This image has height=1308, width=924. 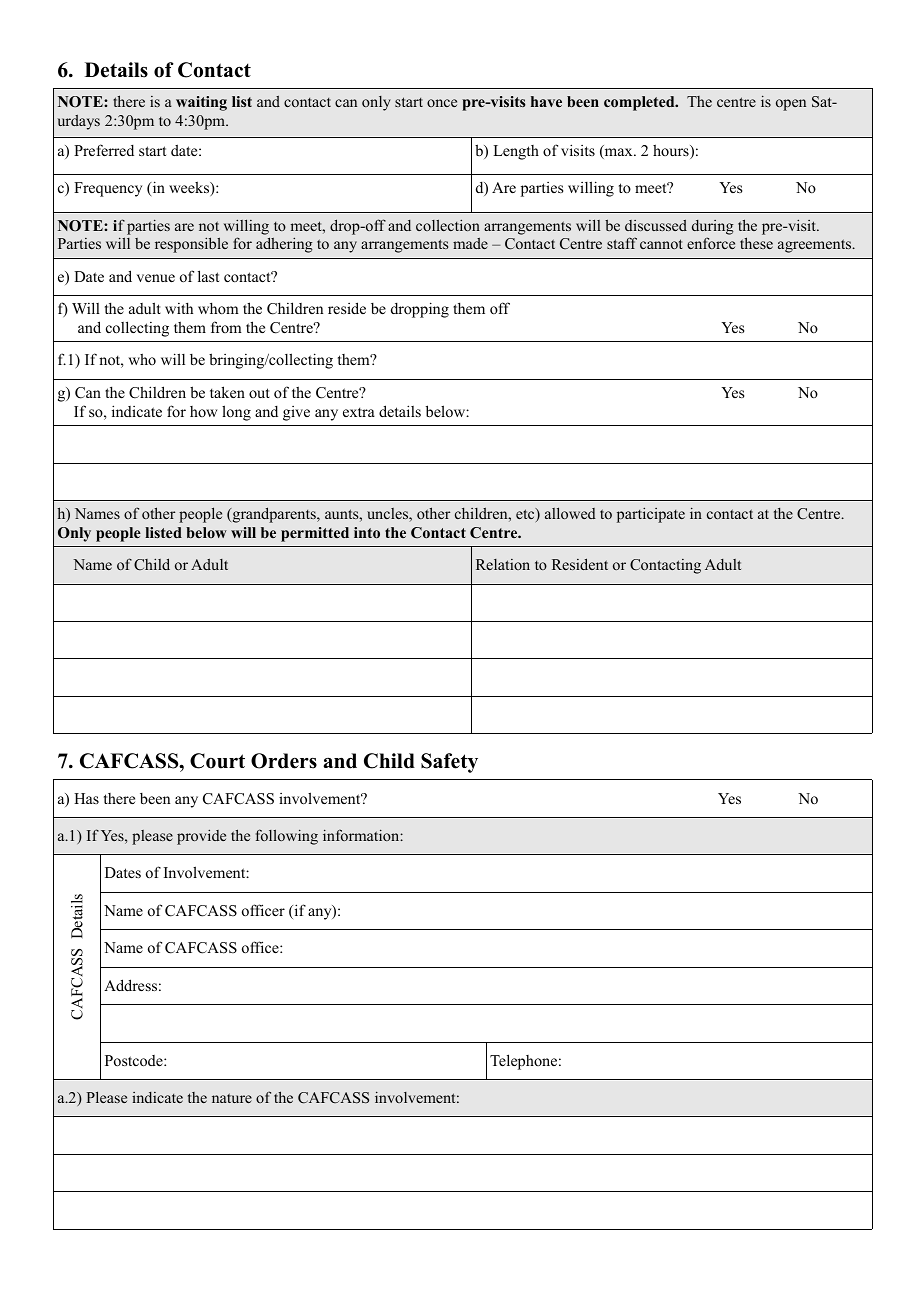 I want to click on taken, so click(x=227, y=392).
